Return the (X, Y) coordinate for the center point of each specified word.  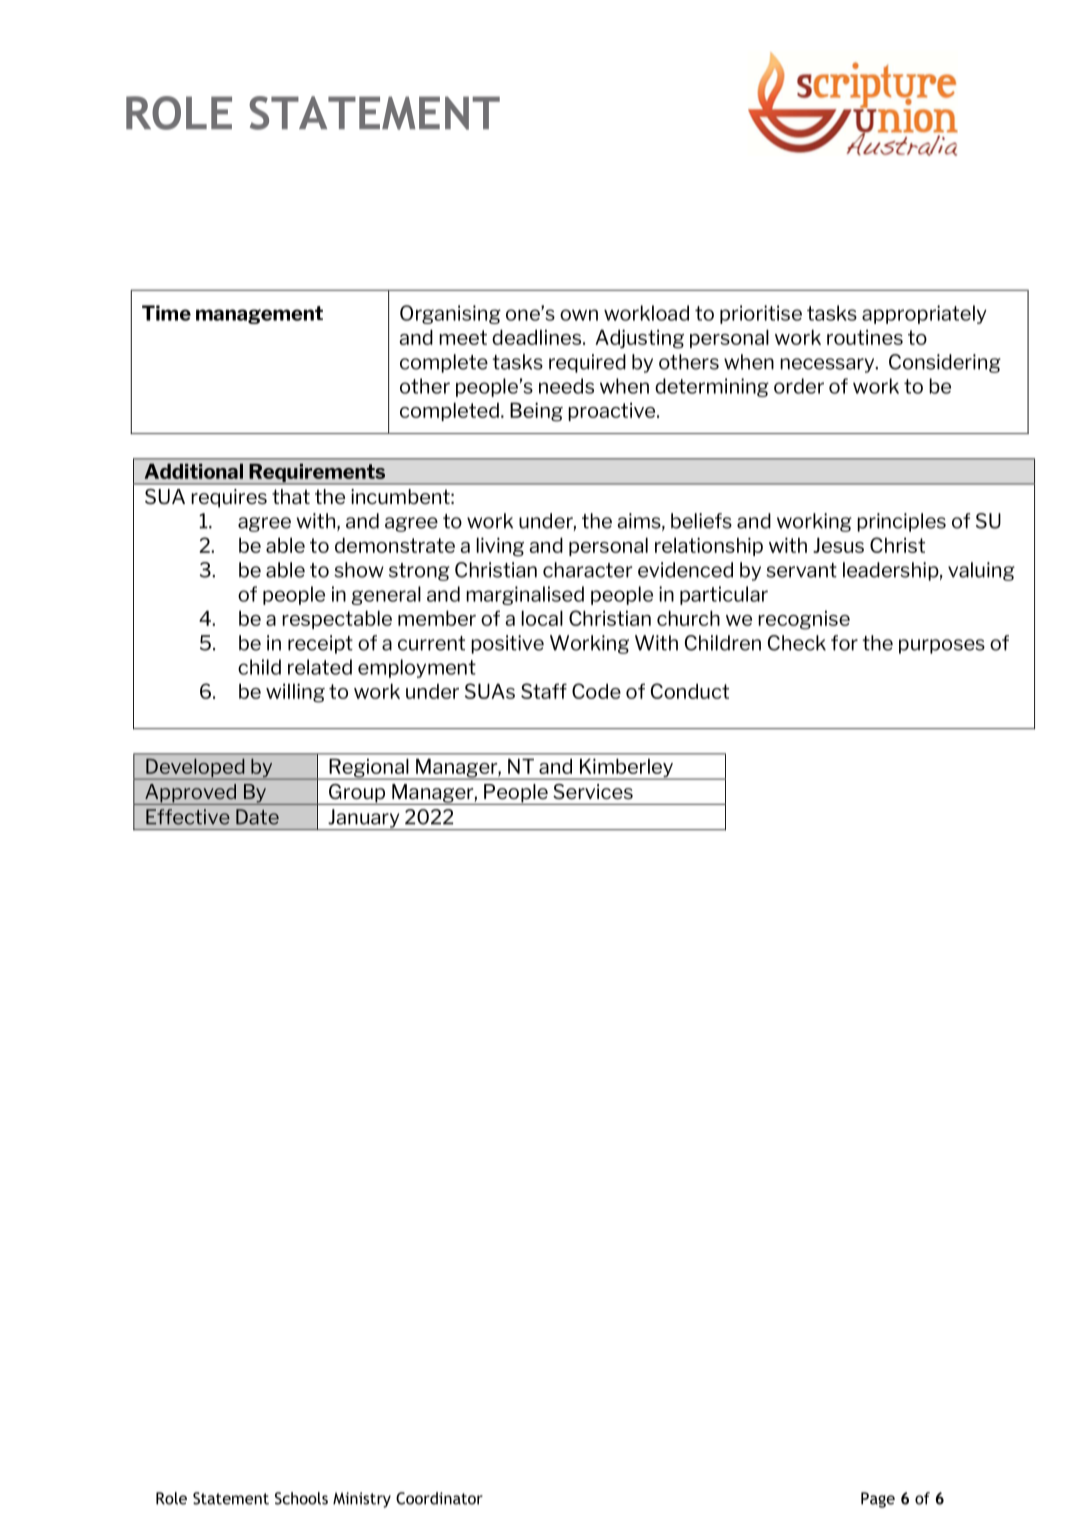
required (587, 363)
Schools (301, 1498)
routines (865, 337)
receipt (320, 644)
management (259, 315)
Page (878, 1500)
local (542, 618)
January (364, 819)
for (844, 643)
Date (257, 817)
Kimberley (626, 769)
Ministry (362, 1500)
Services (593, 791)
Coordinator (439, 1498)
